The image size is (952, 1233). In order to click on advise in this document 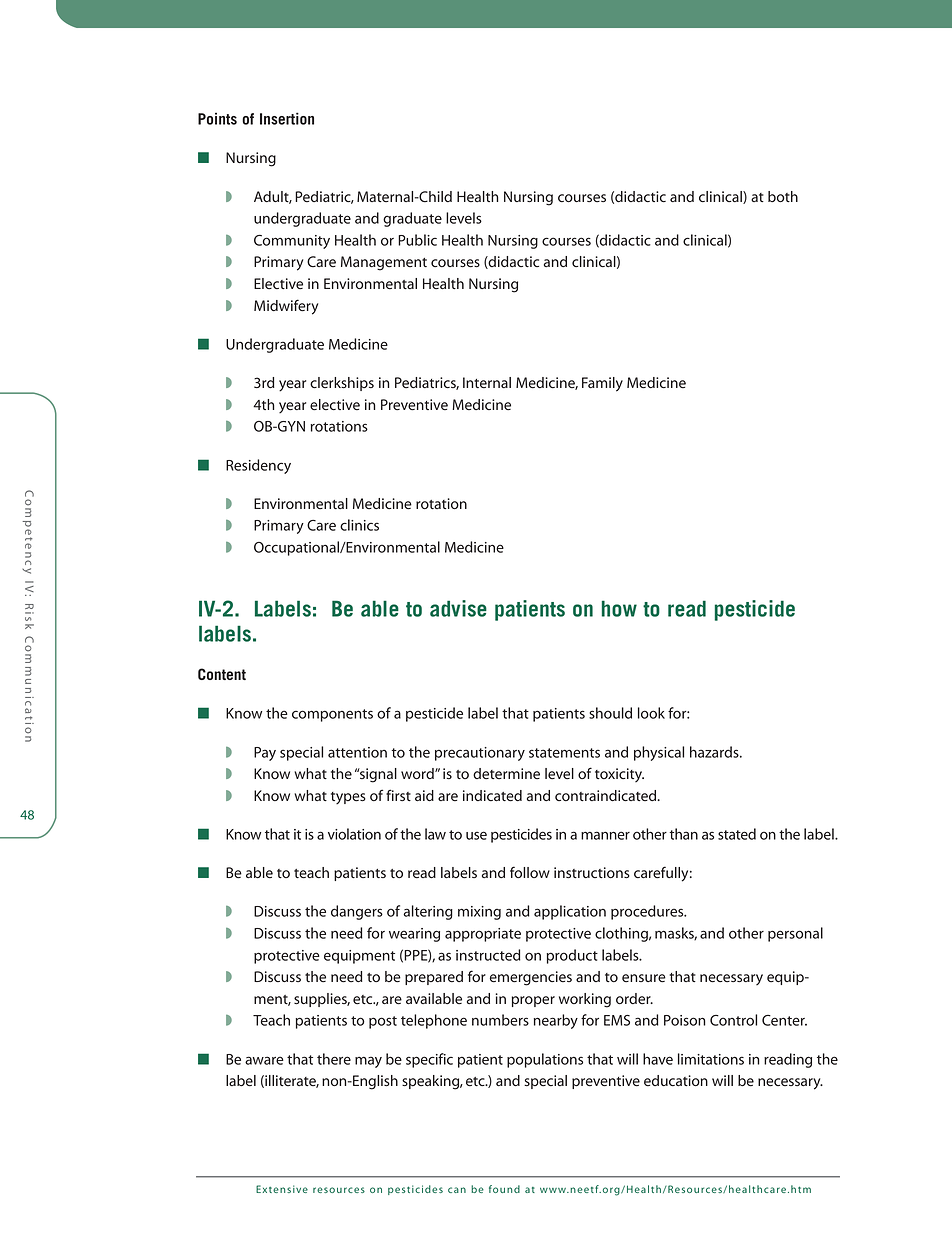, I will do `click(458, 608)`.
